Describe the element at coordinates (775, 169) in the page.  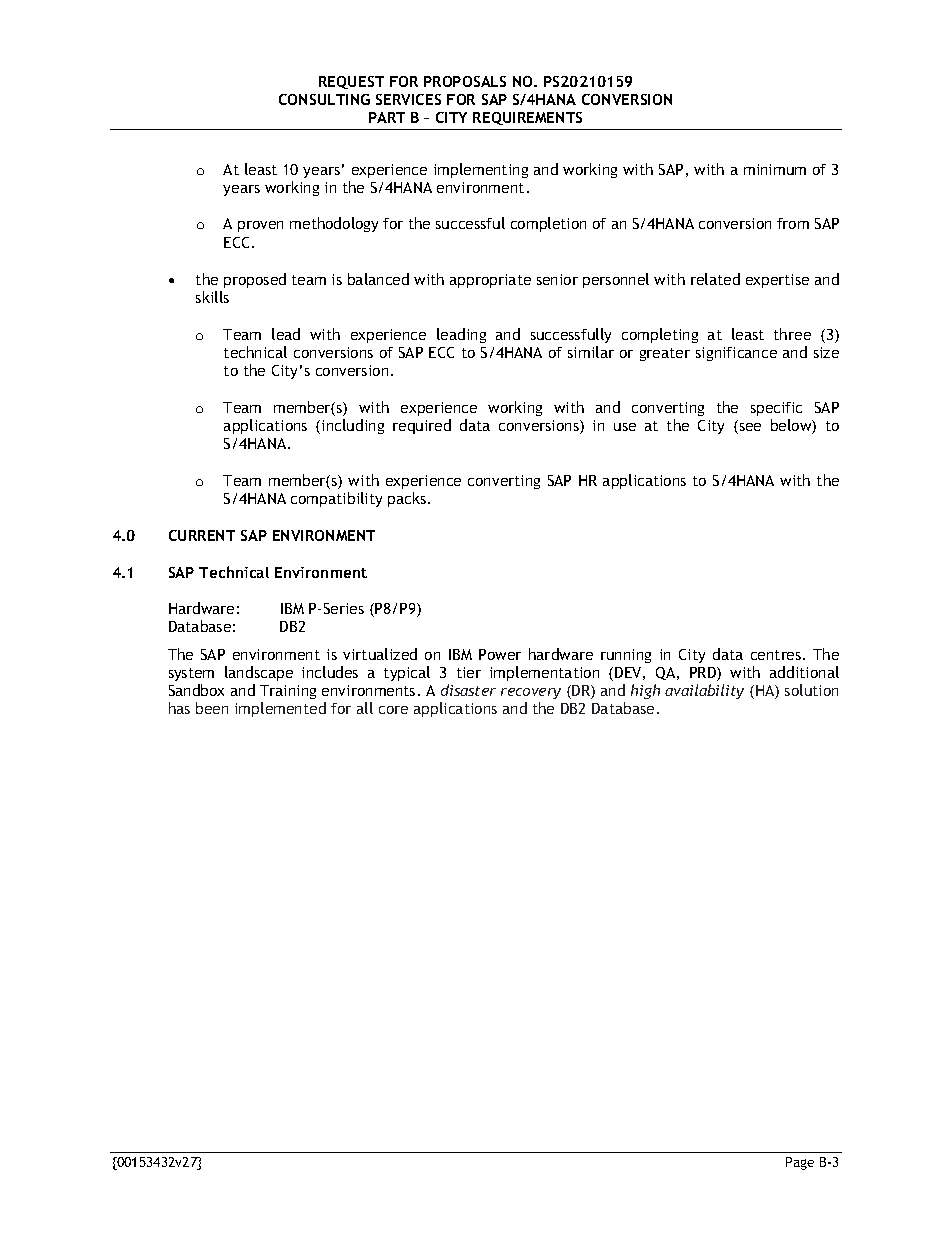
I see `minimum` at that location.
